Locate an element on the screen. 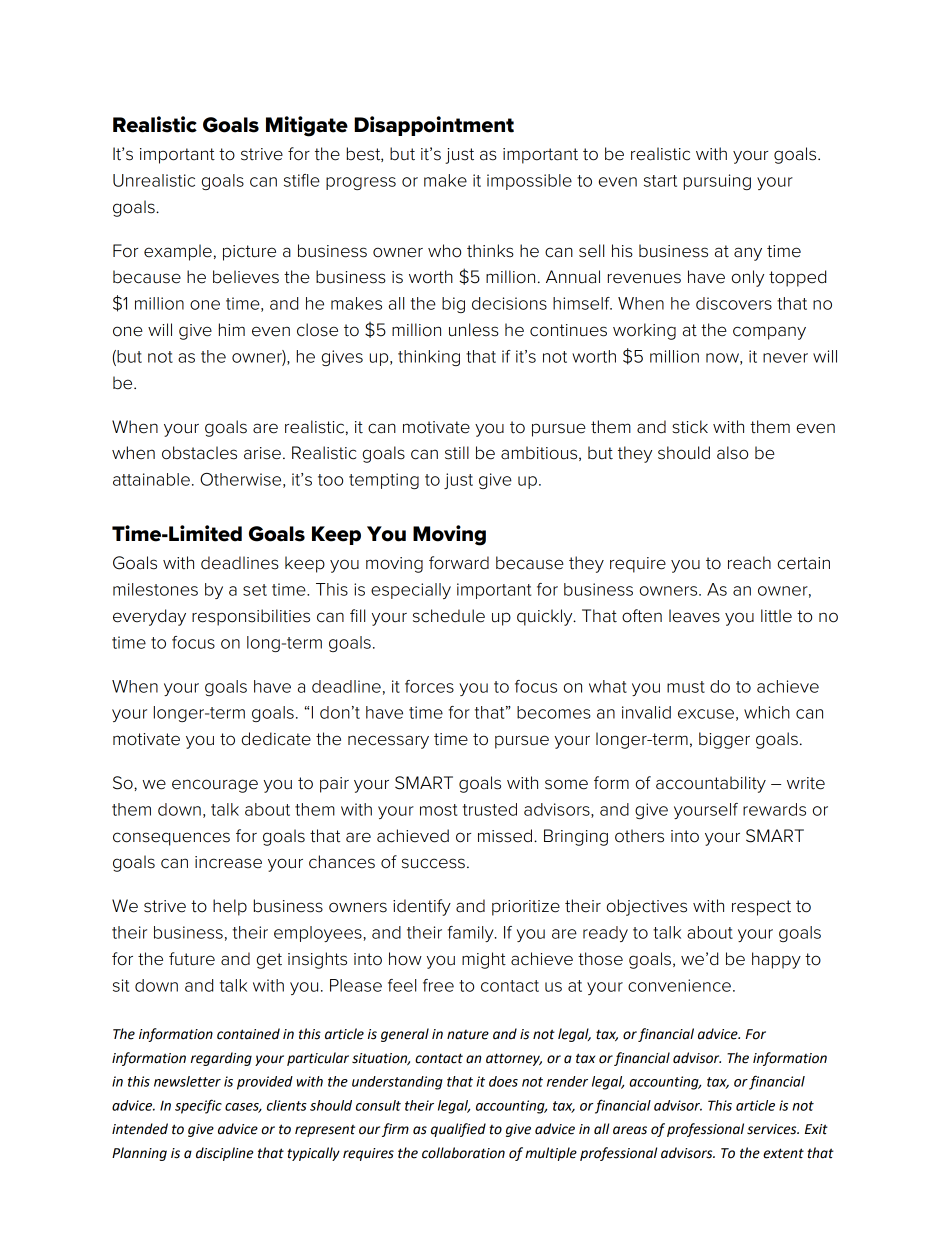 The image size is (952, 1233). specific is located at coordinates (198, 1106).
